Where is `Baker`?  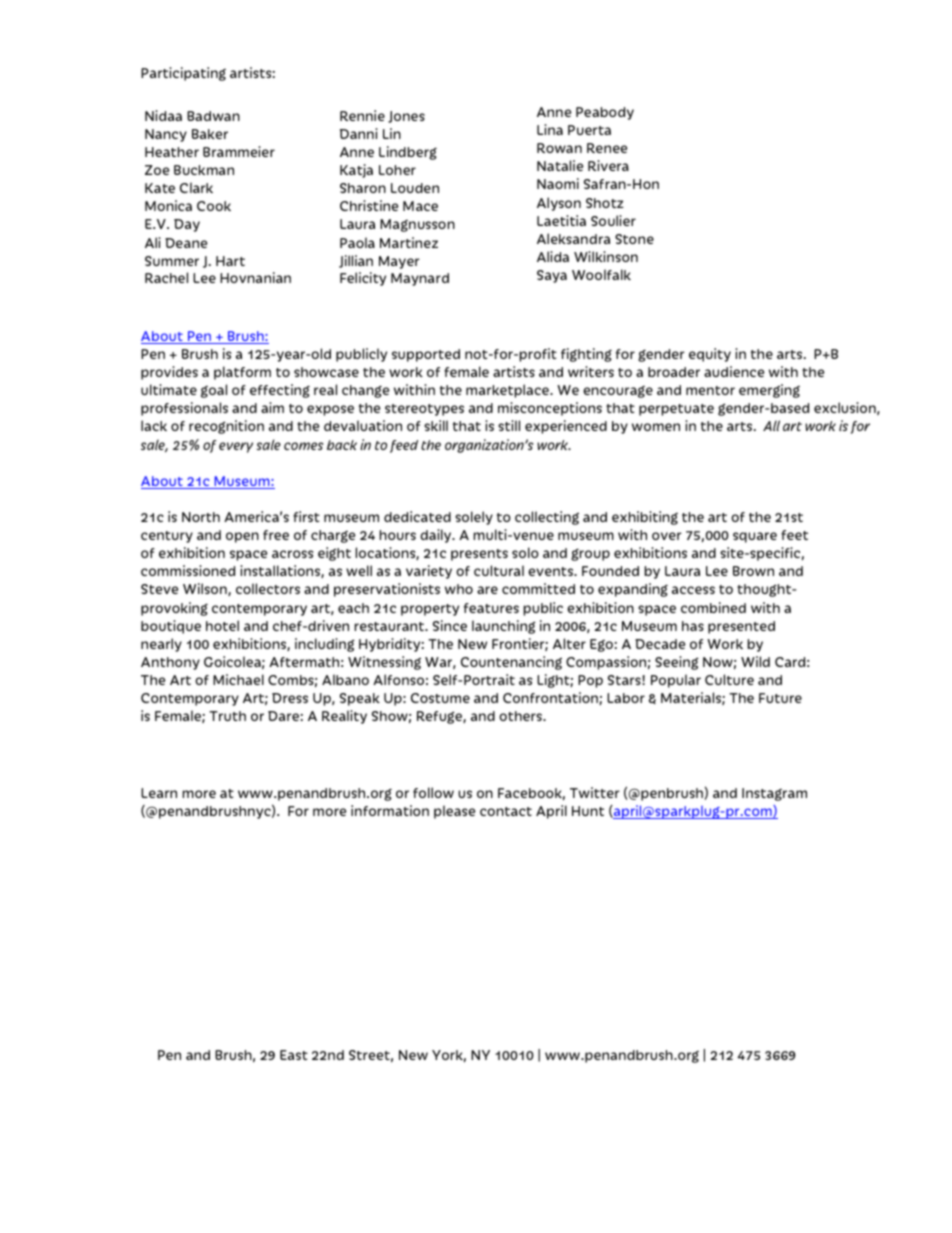
Baker is located at coordinates (210, 134).
